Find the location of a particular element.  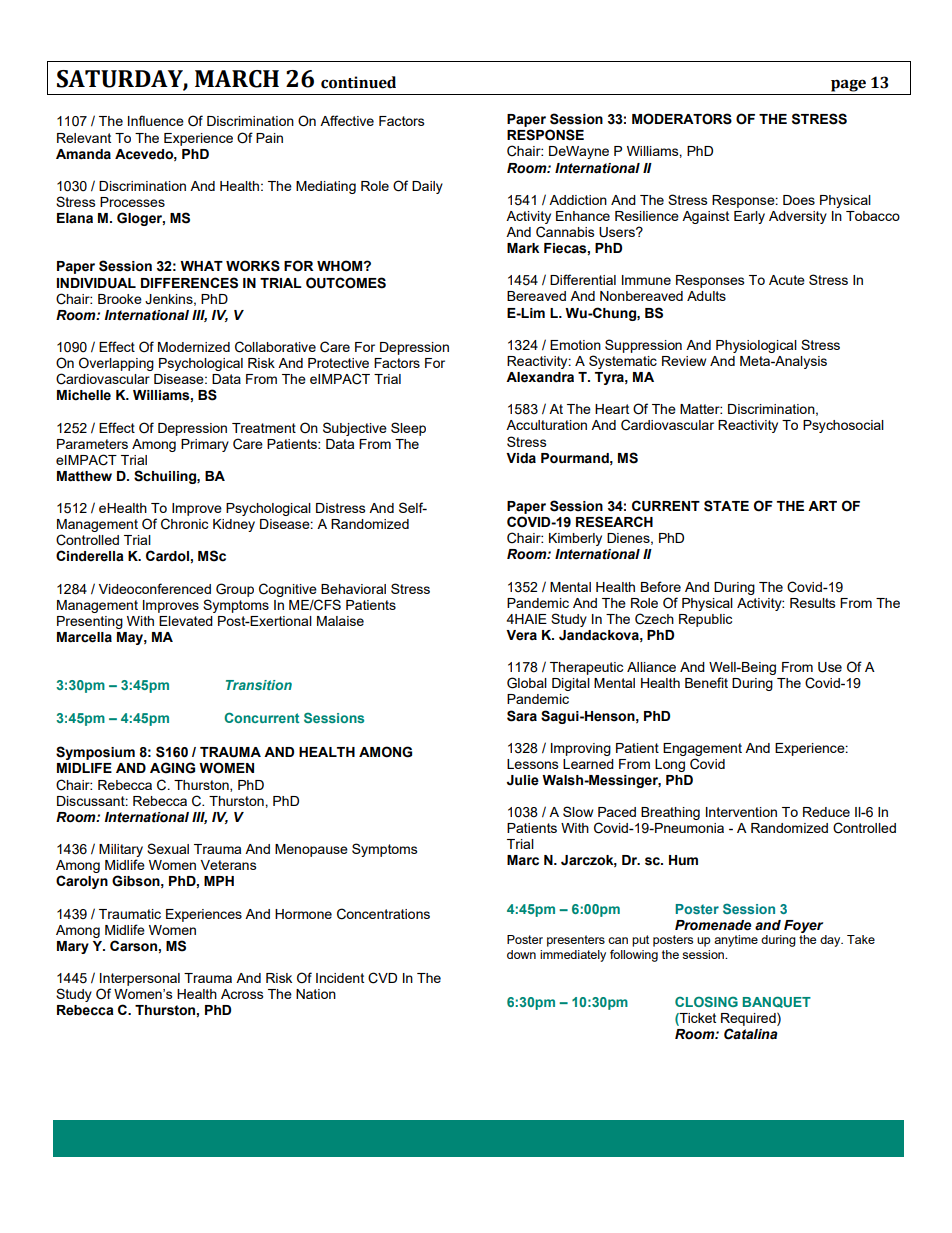

Sleep is located at coordinates (408, 429).
